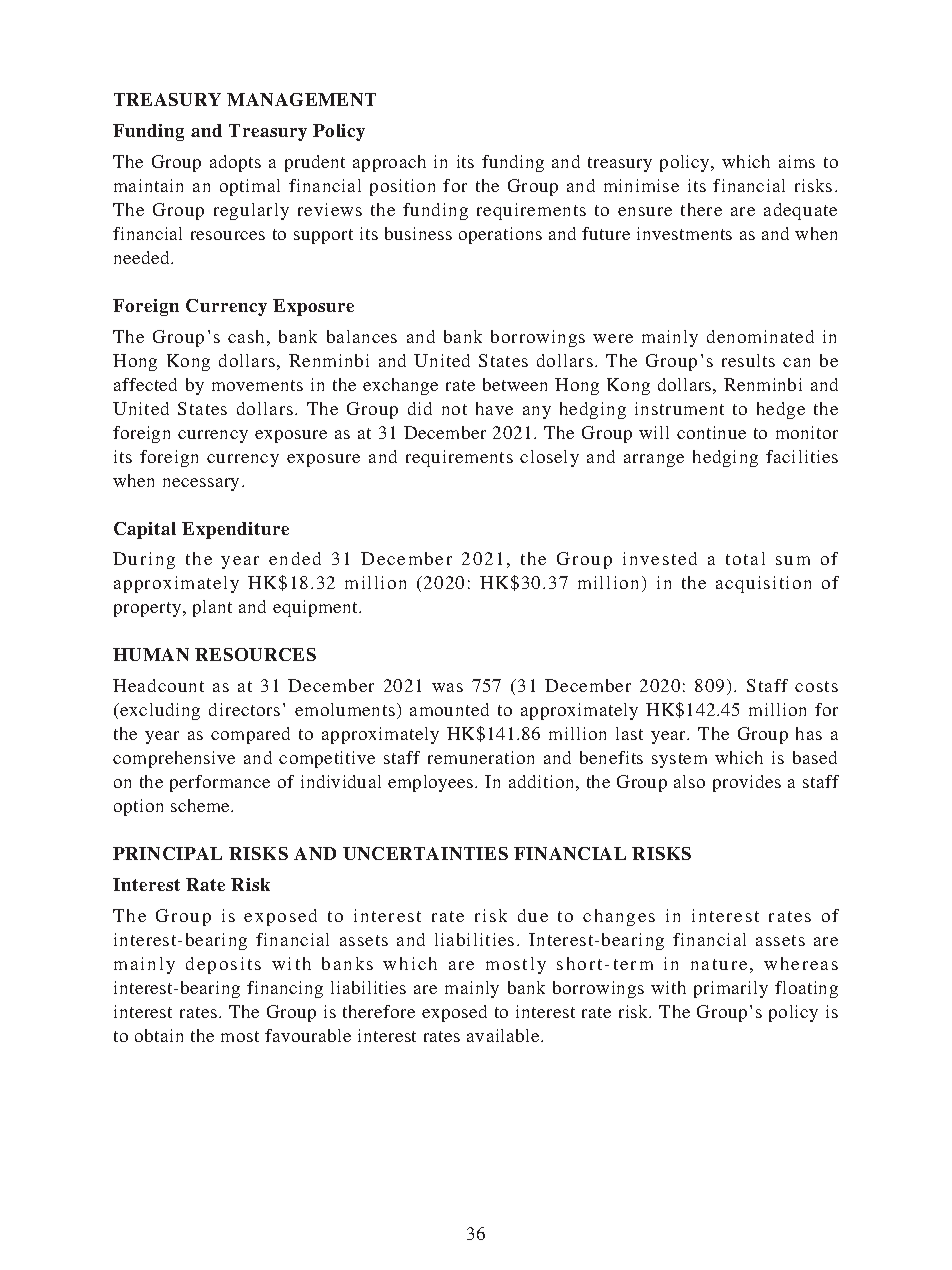  Describe the element at coordinates (285, 989) in the document. I see `financing` at that location.
